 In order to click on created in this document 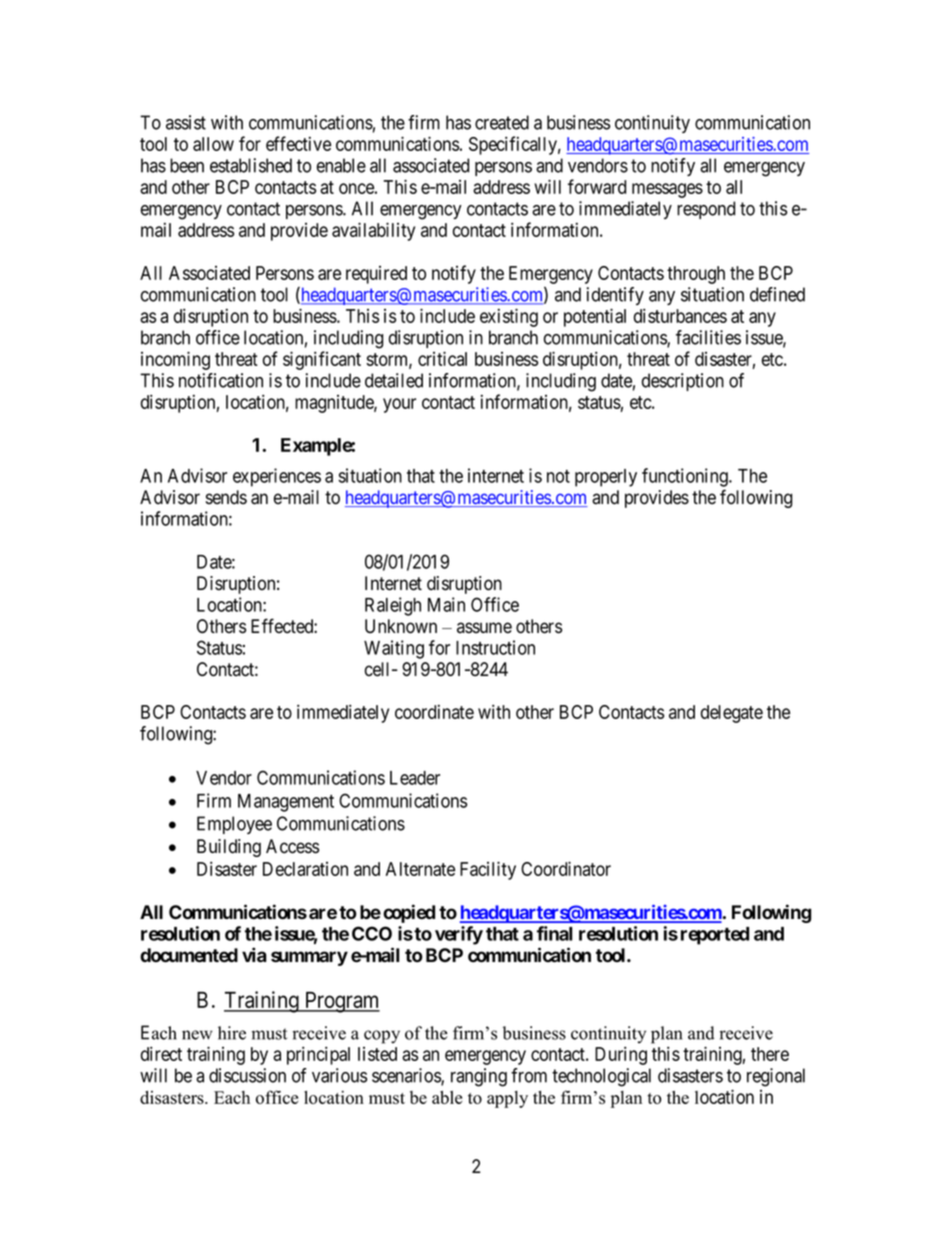, I will do `click(502, 122)`.
